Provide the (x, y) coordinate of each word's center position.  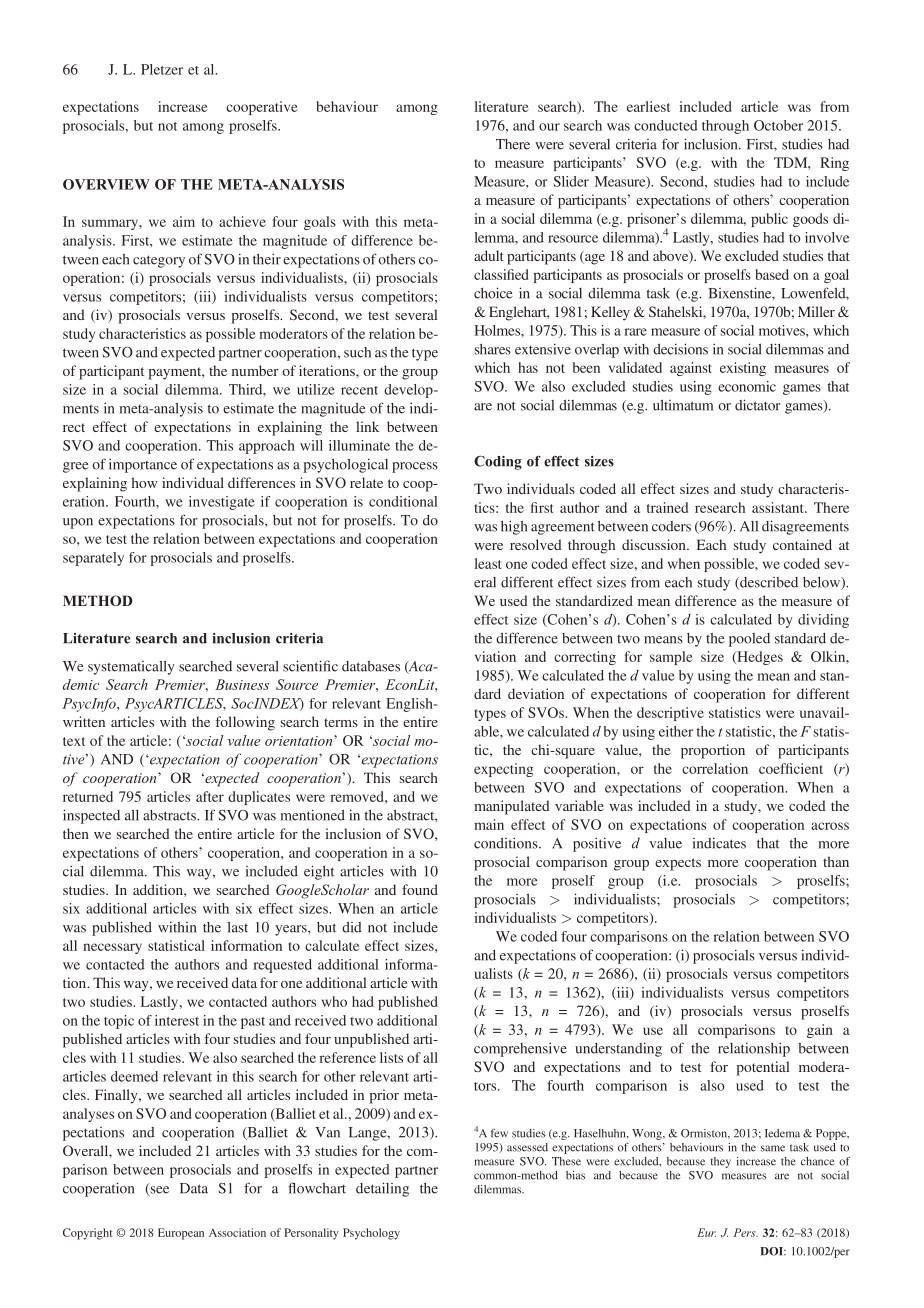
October (778, 125)
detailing (382, 1189)
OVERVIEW (106, 184)
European (181, 1234)
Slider (571, 181)
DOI (773, 1251)
